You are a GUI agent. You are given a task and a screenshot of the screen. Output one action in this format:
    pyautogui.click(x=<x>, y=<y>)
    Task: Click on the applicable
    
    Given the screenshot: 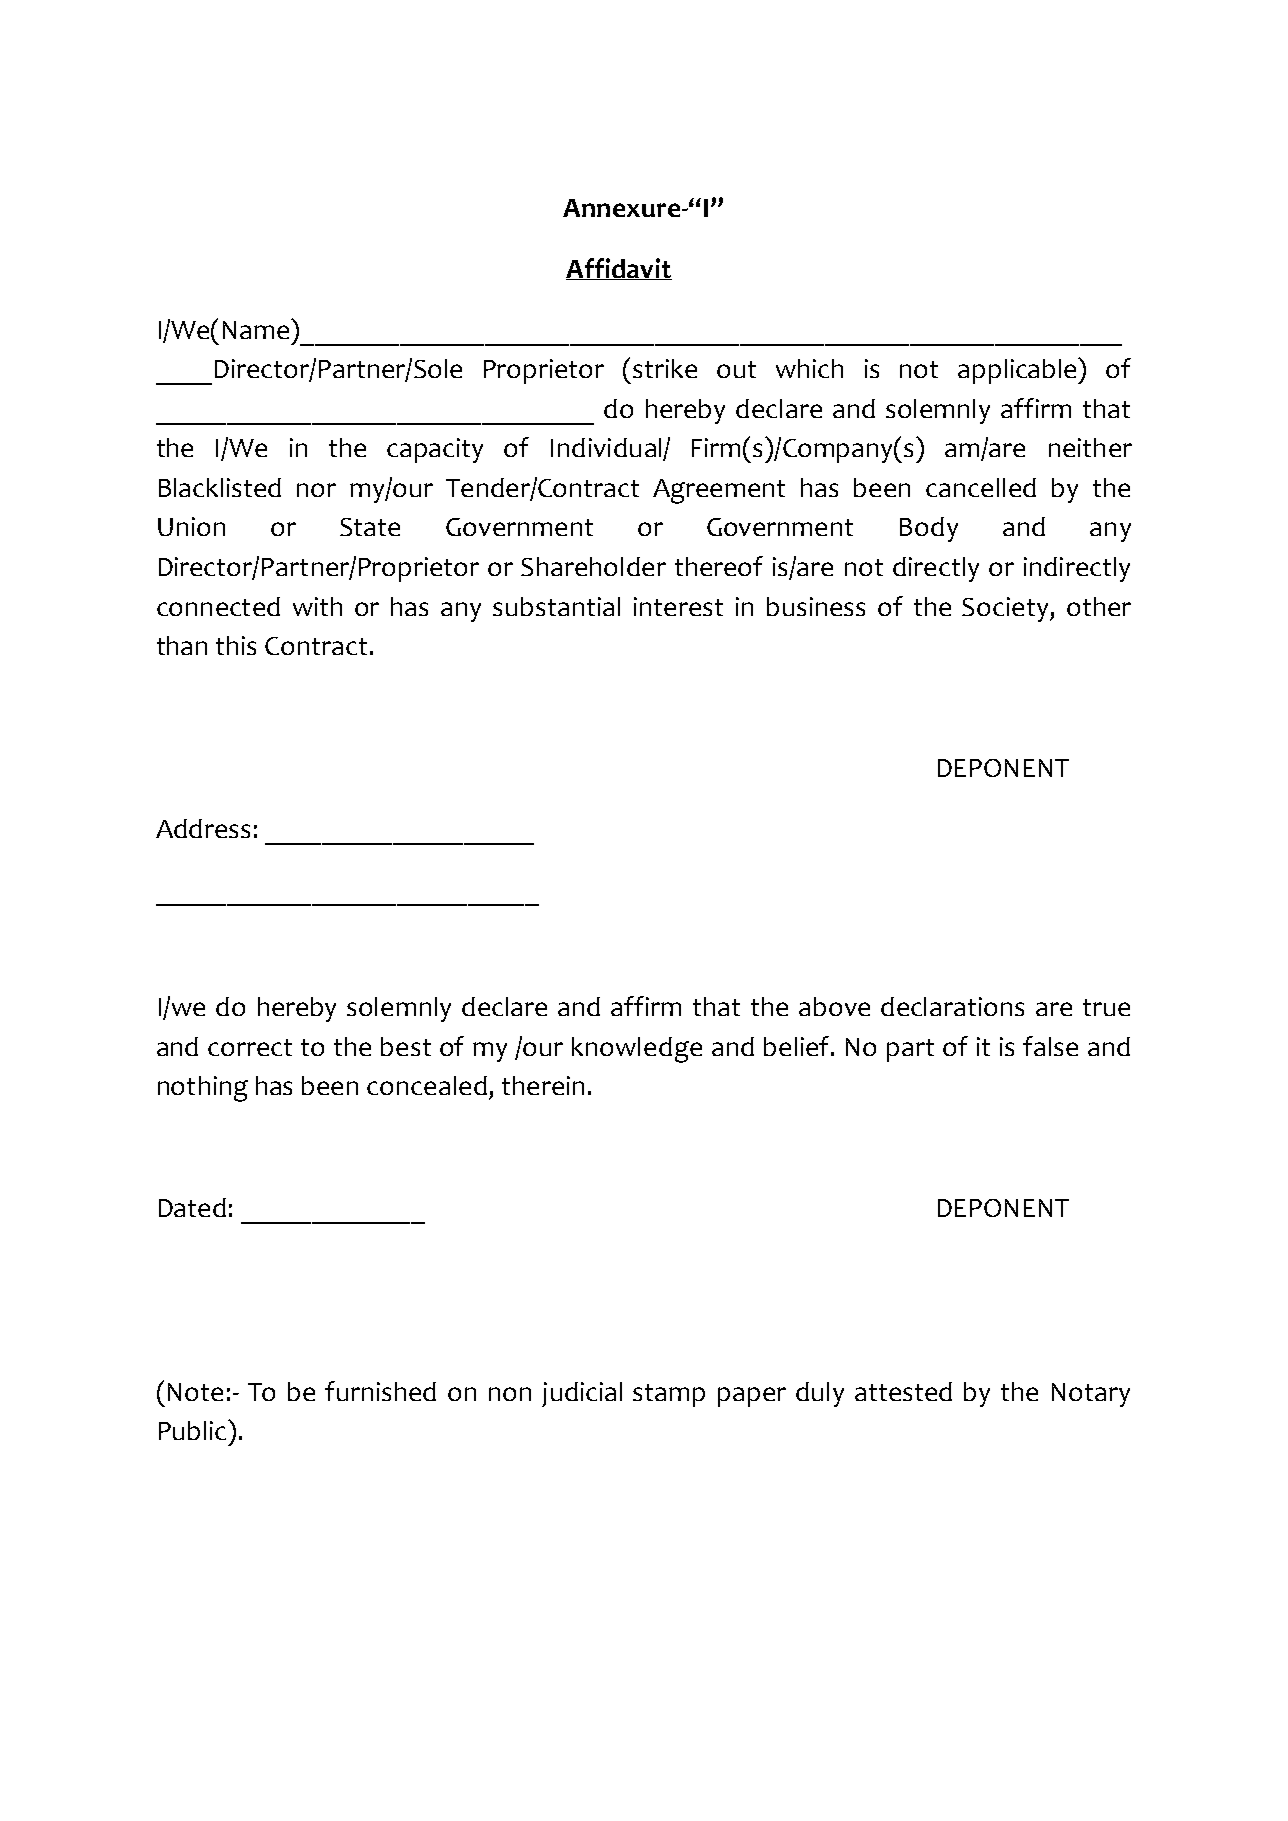 What is the action you would take?
    pyautogui.click(x=1019, y=370)
